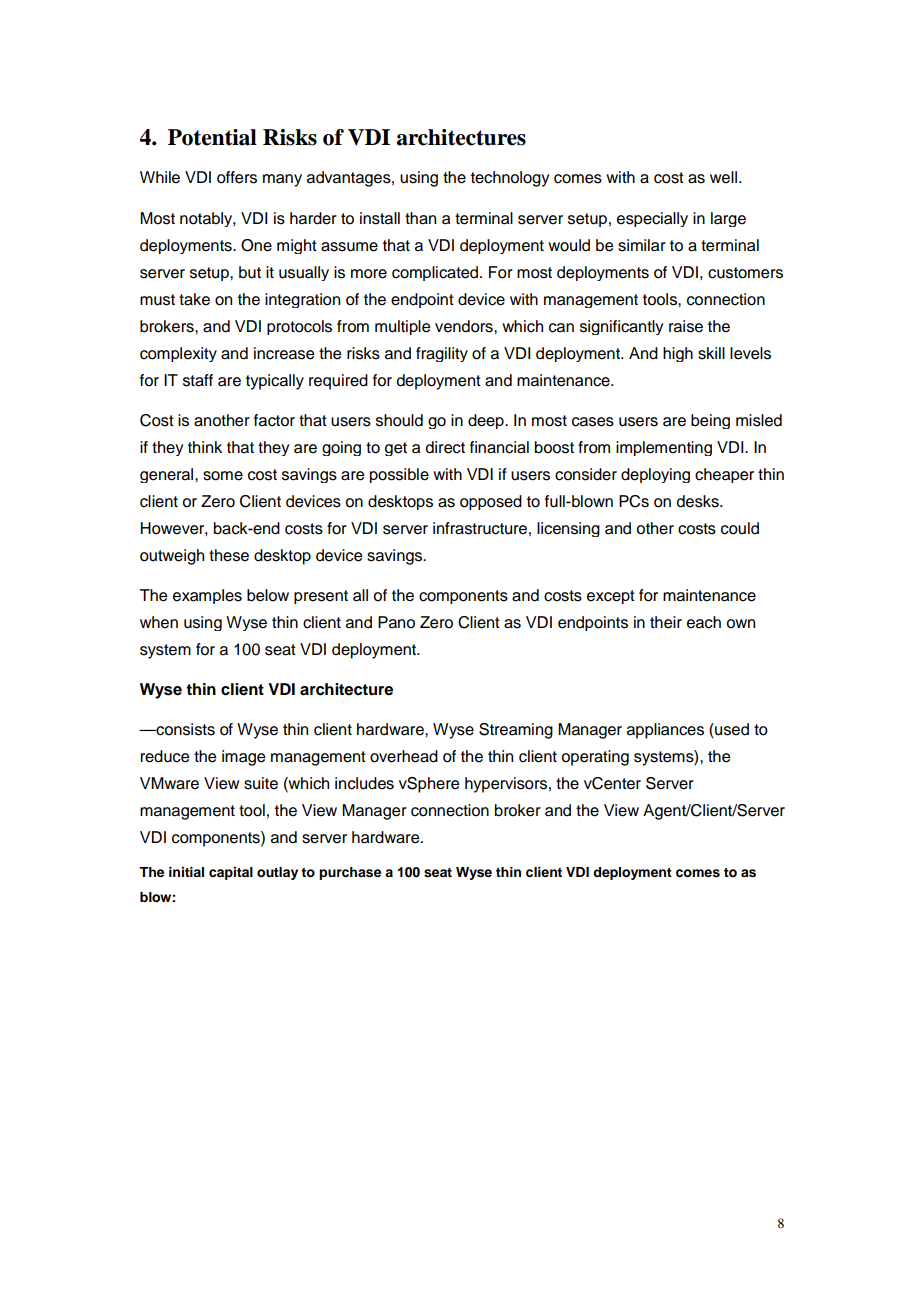 This screenshot has height=1308, width=924. What do you see at coordinates (595, 758) in the screenshot?
I see `operating` at bounding box center [595, 758].
